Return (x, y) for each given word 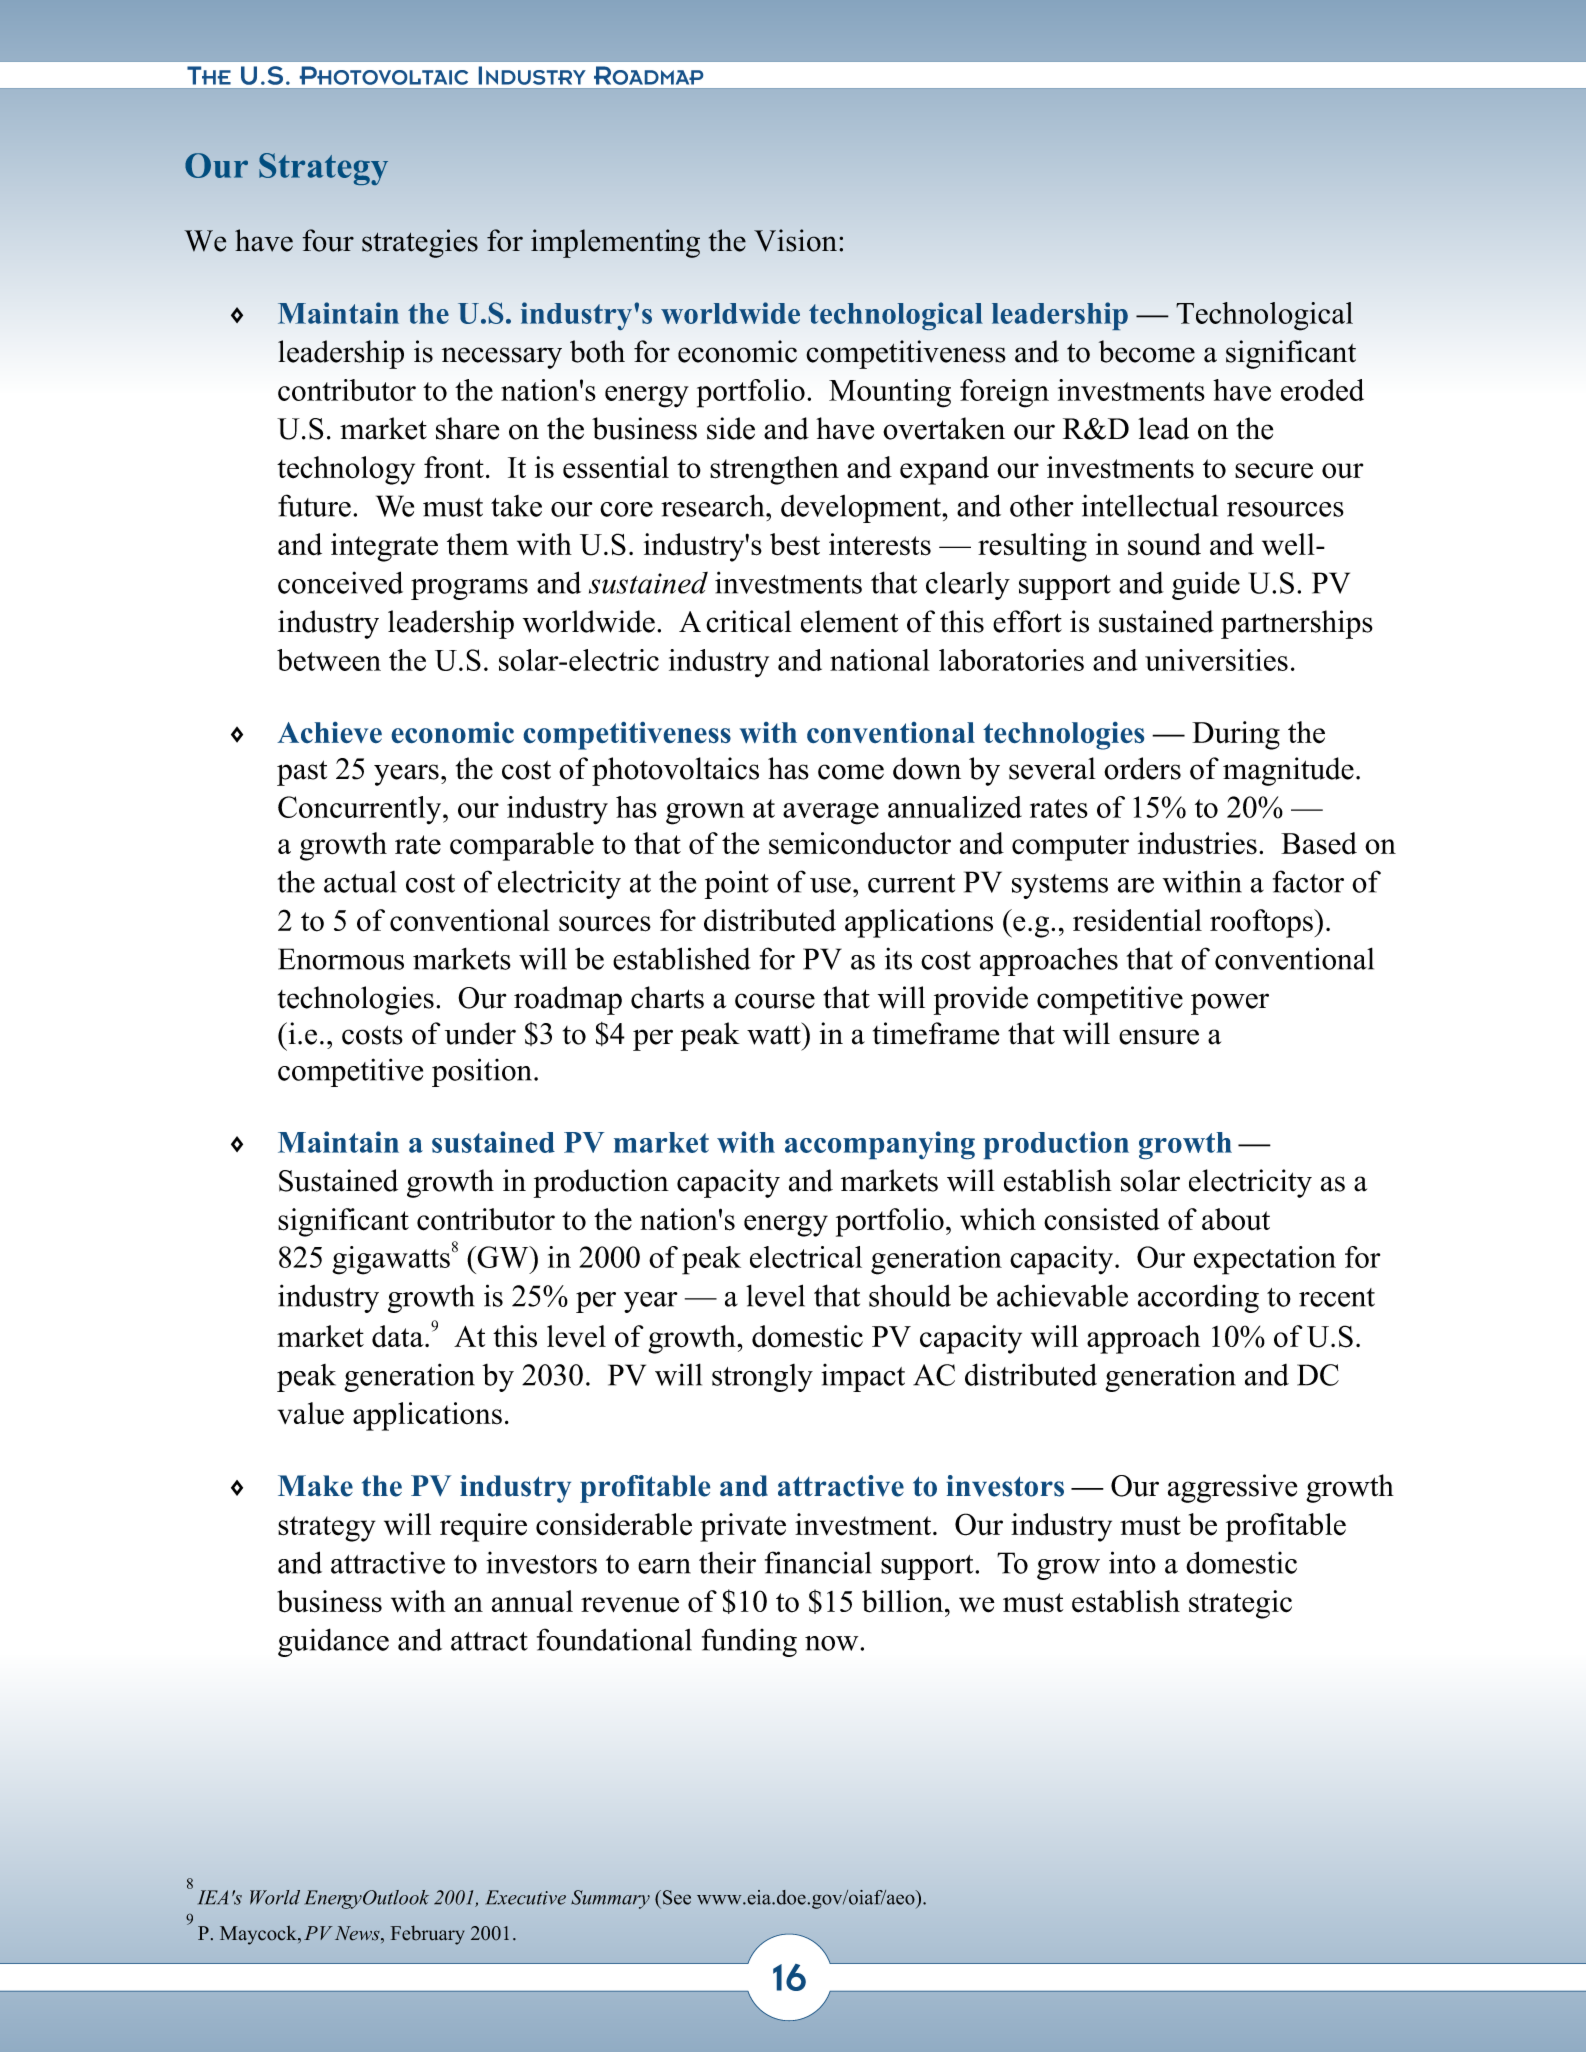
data (399, 1336)
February (427, 1935)
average (831, 814)
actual (360, 882)
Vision (795, 240)
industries (1197, 843)
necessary (502, 358)
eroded (1322, 390)
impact (863, 1378)
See (677, 1897)
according (1198, 1298)
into (1132, 1562)
